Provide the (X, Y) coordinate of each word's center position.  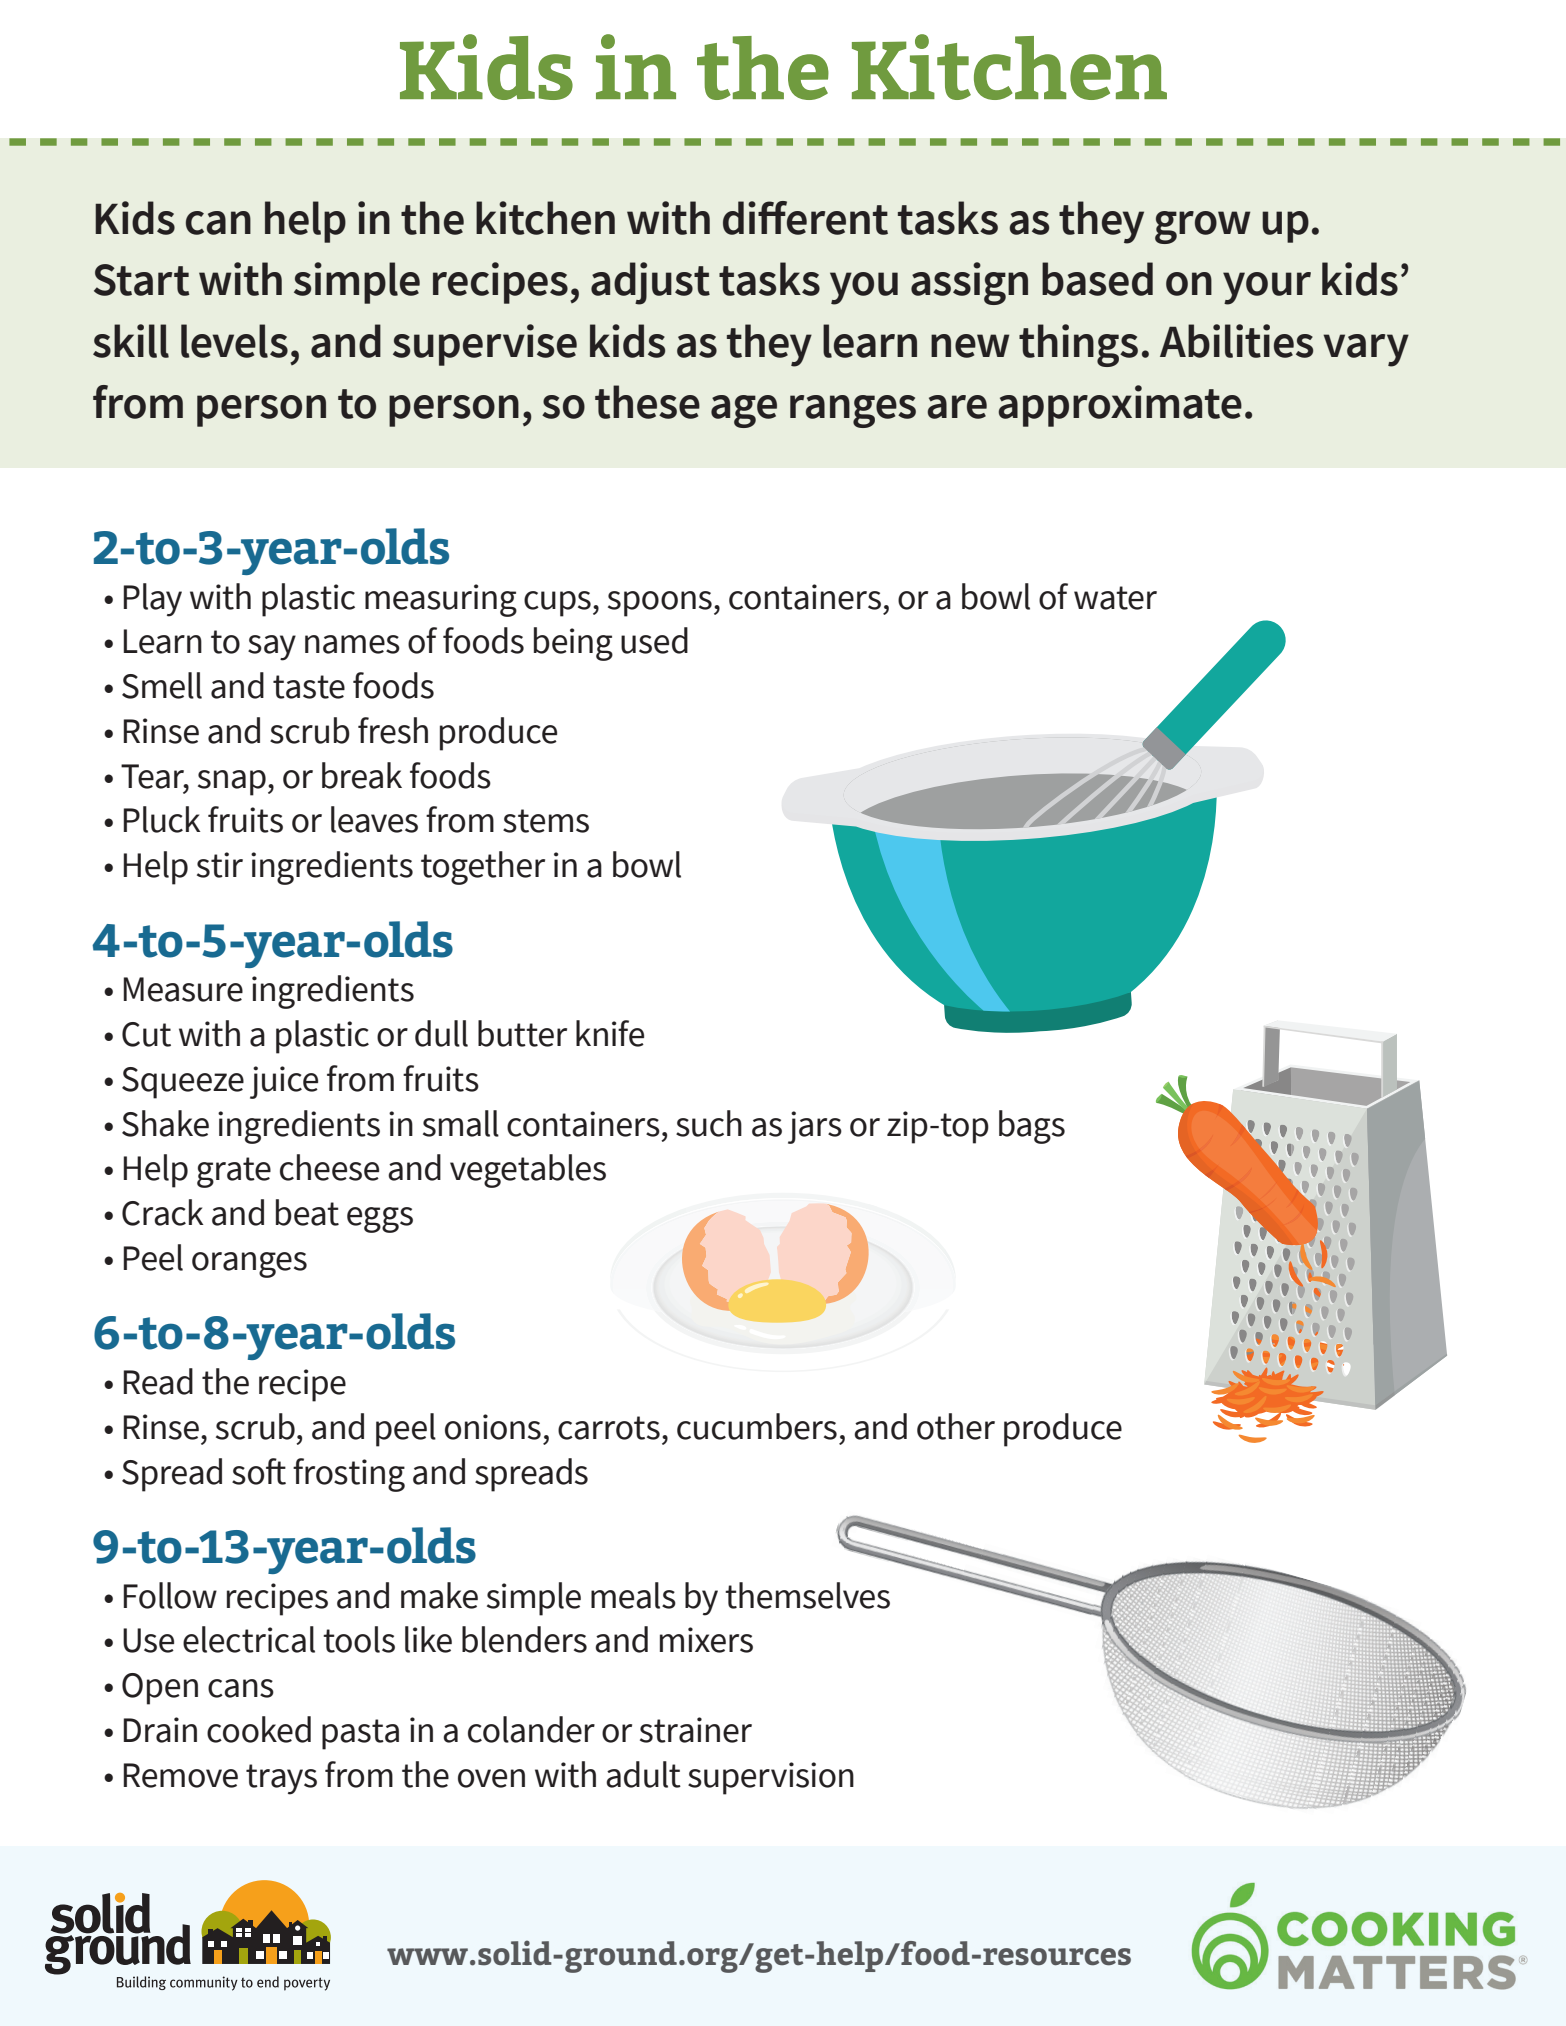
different (805, 218)
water (1115, 598)
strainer (696, 1730)
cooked (259, 1729)
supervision (771, 1778)
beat (307, 1212)
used (654, 640)
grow (1202, 227)
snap (232, 783)
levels (234, 341)
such (709, 1123)
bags (1032, 1127)
